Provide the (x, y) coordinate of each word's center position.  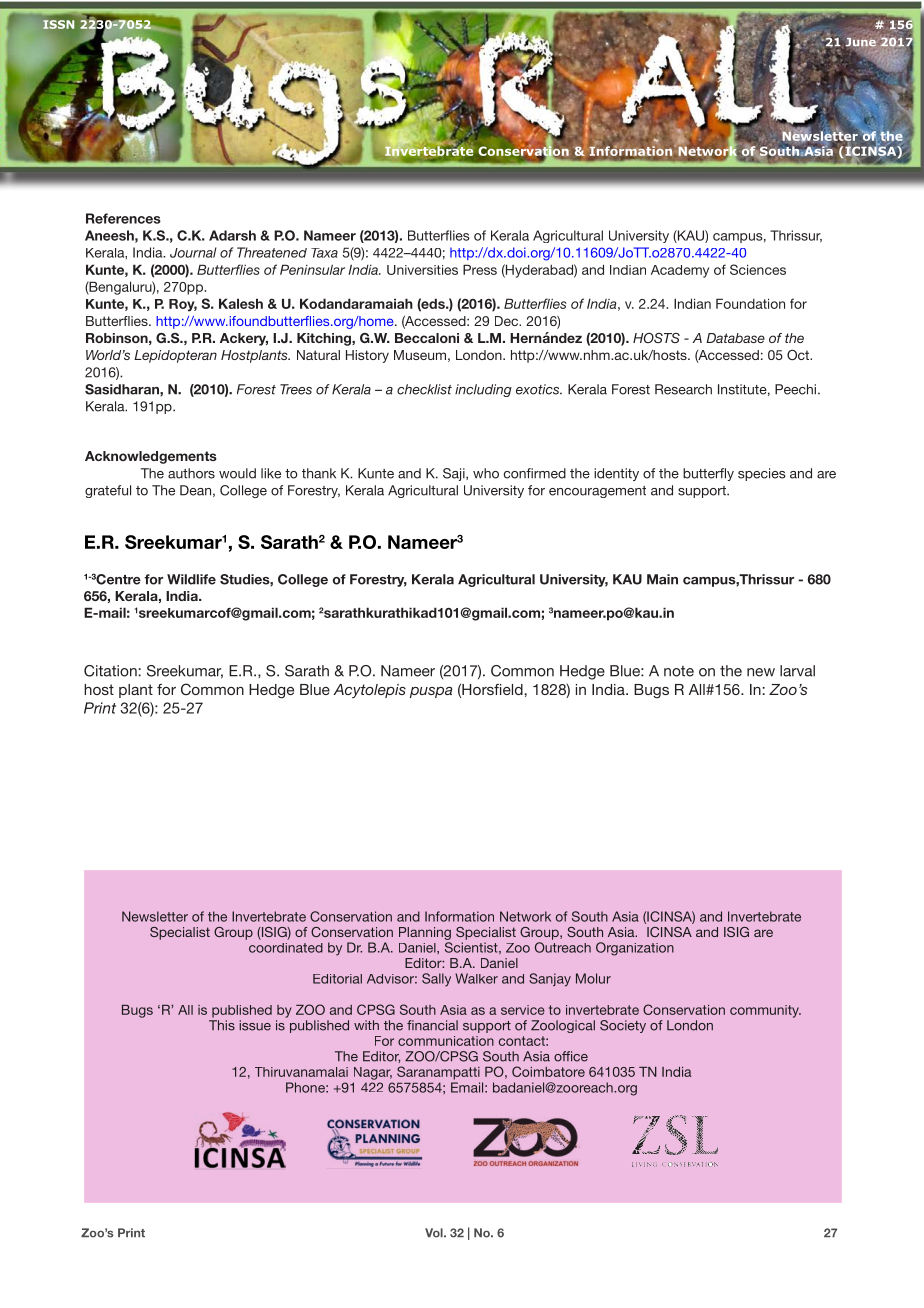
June (859, 43)
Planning (425, 933)
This (222, 1025)
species (762, 474)
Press (480, 269)
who (486, 473)
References (123, 218)
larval (797, 671)
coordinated (286, 948)
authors (191, 473)
